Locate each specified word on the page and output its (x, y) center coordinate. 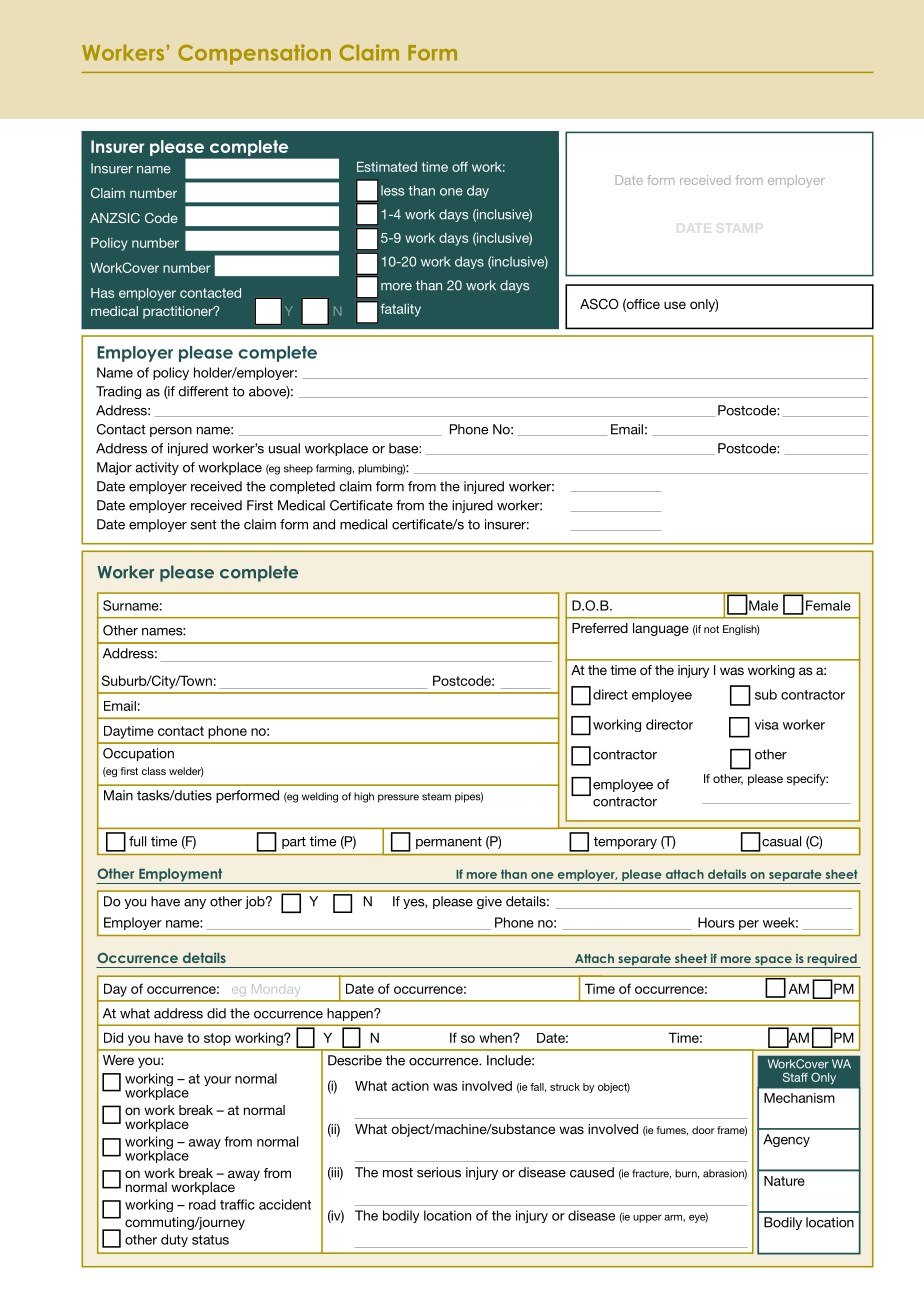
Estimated (387, 167)
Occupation (138, 754)
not (711, 629)
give (489, 902)
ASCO (599, 304)
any (195, 904)
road (202, 1204)
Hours (716, 922)
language (661, 629)
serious (439, 1172)
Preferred (600, 628)
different (203, 391)
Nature (784, 1181)
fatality (401, 310)
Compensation (254, 54)
